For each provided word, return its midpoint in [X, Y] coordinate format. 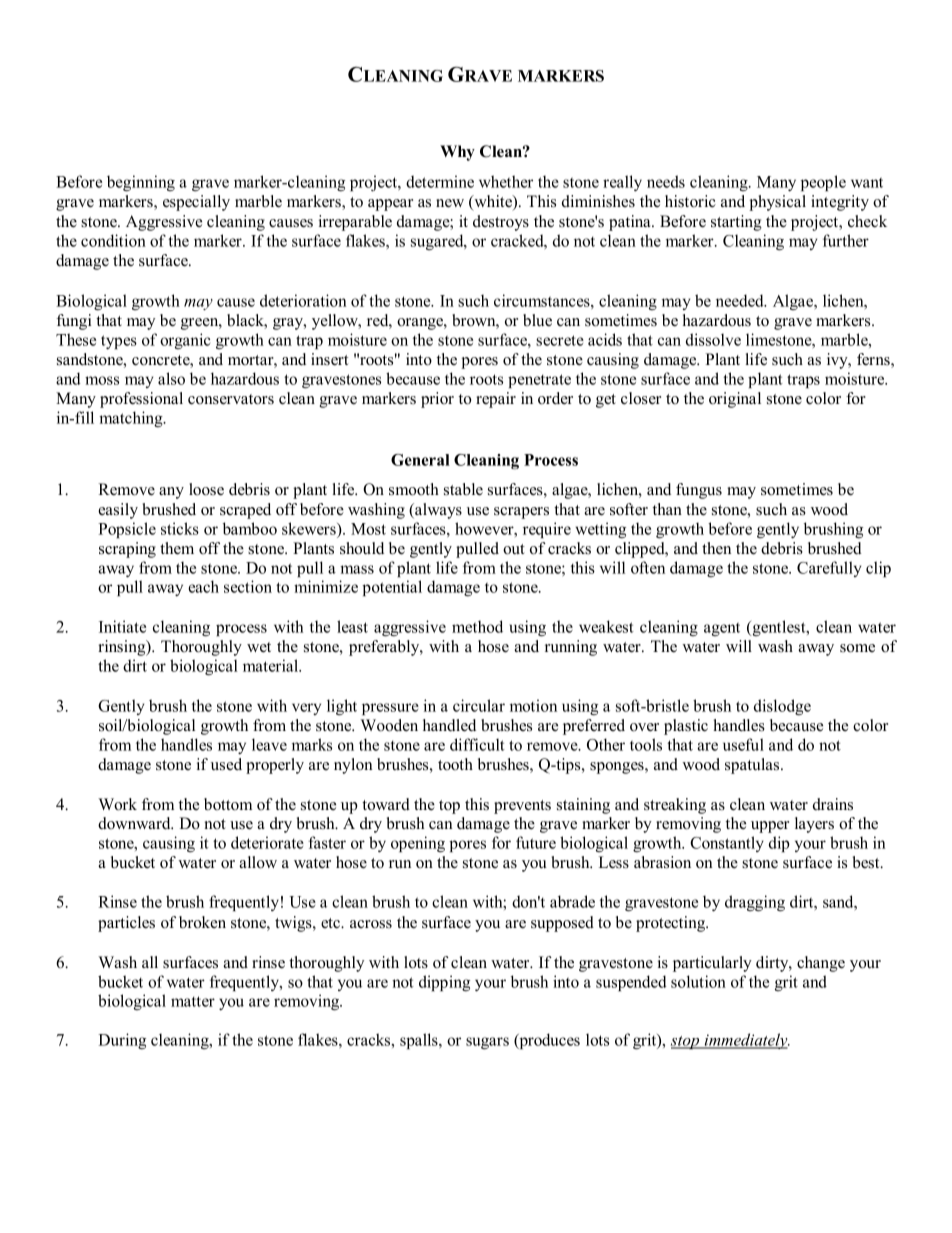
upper [770, 827]
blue [537, 320]
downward [135, 823]
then [716, 548]
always [437, 511]
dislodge [782, 707]
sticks [180, 528]
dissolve [713, 339]
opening [418, 844]
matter [193, 1001]
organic [185, 341]
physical [777, 203]
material [272, 665]
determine [440, 181]
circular [479, 705]
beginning [141, 183]
